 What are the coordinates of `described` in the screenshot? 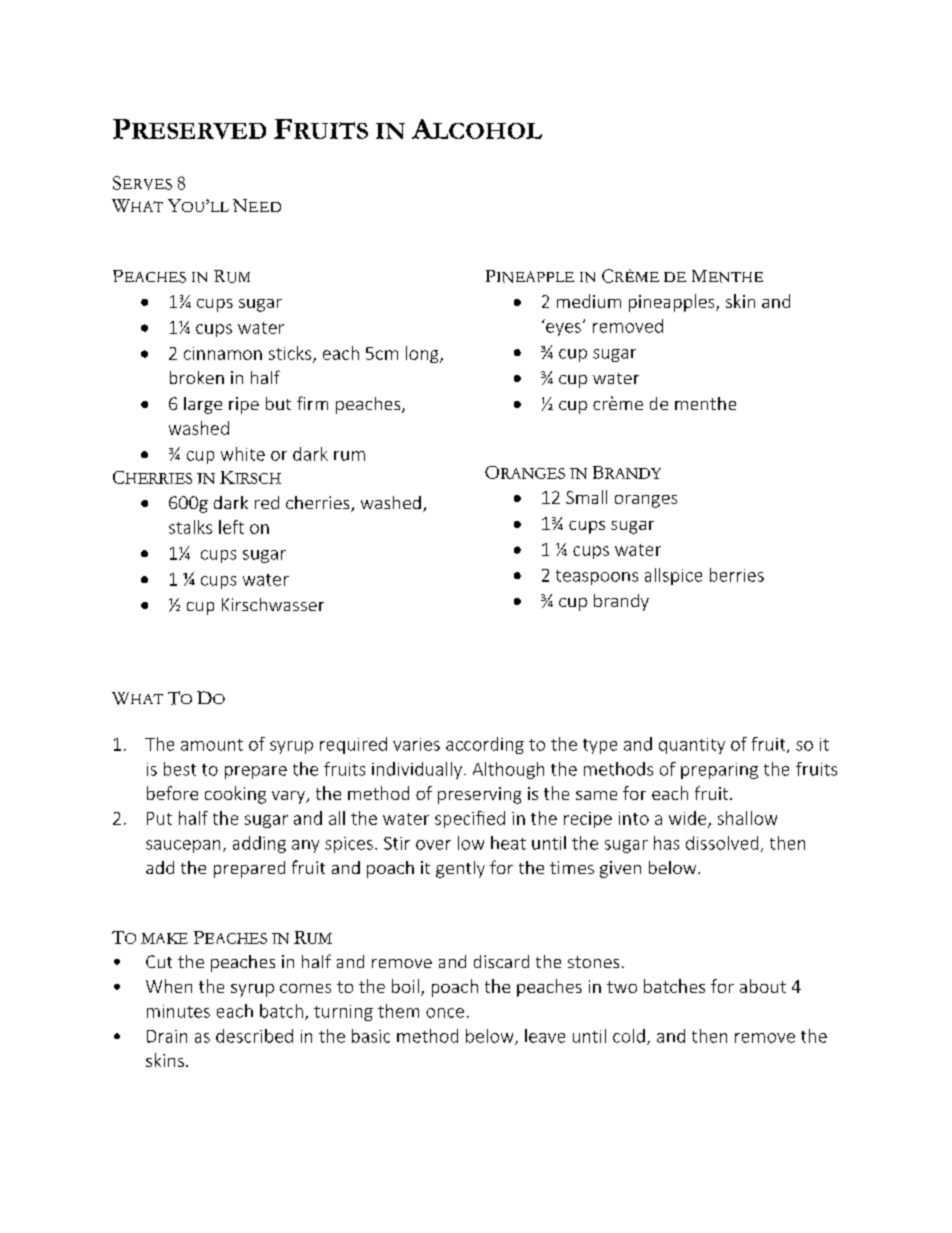 It's located at (254, 1036).
